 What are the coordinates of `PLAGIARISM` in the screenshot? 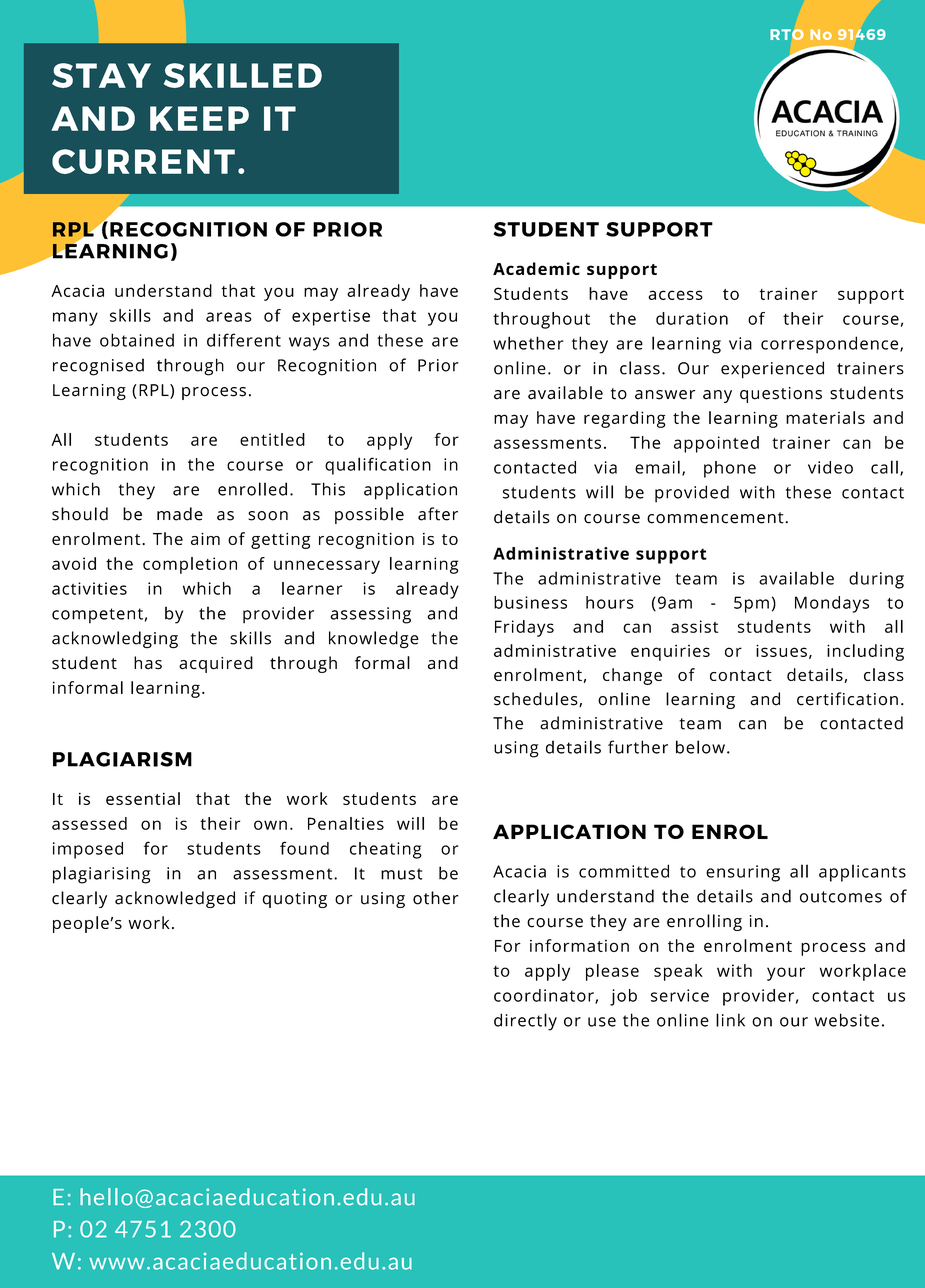 It's located at (122, 759).
